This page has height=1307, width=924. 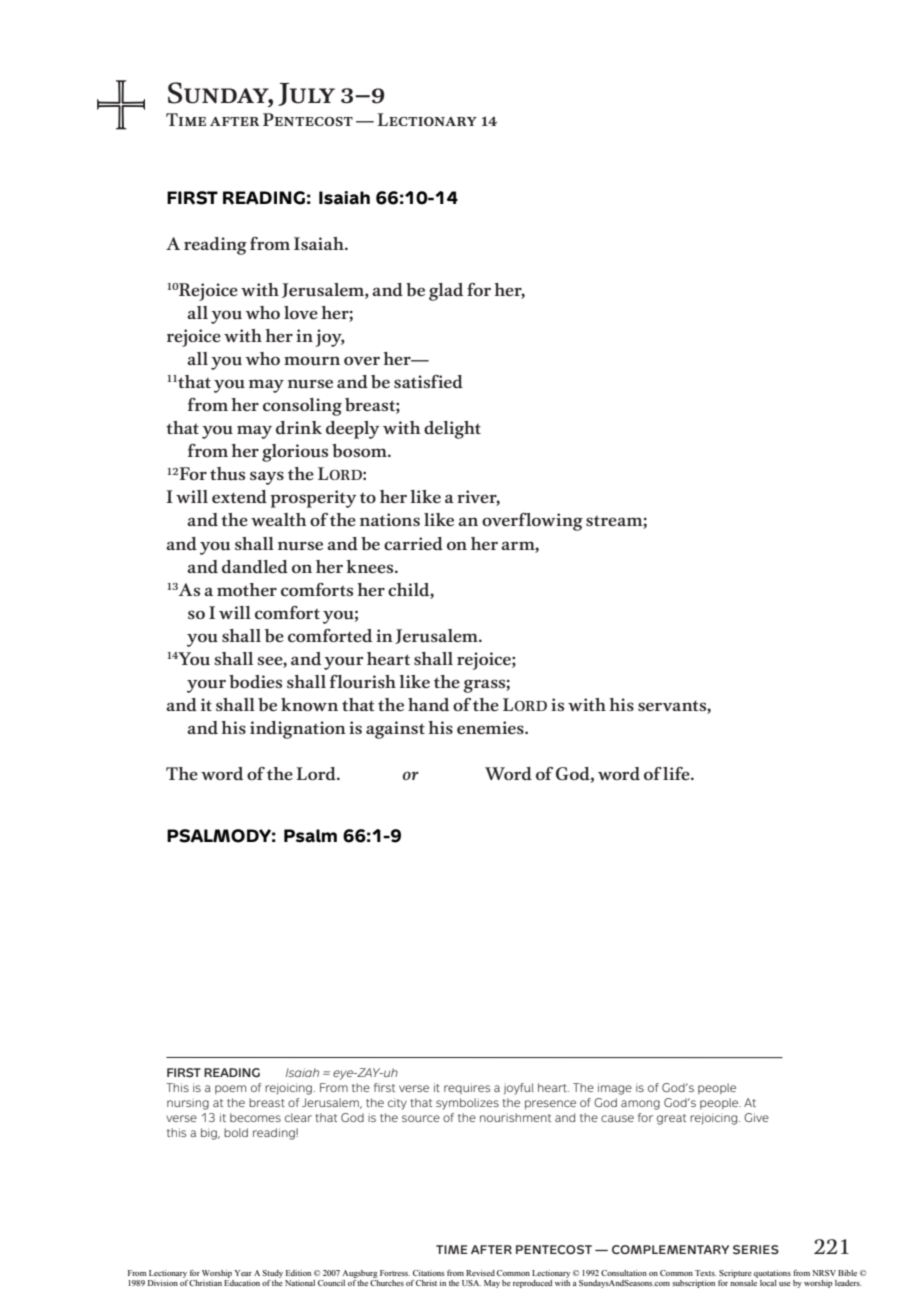 What do you see at coordinates (239, 496) in the page?
I see `extend` at bounding box center [239, 496].
